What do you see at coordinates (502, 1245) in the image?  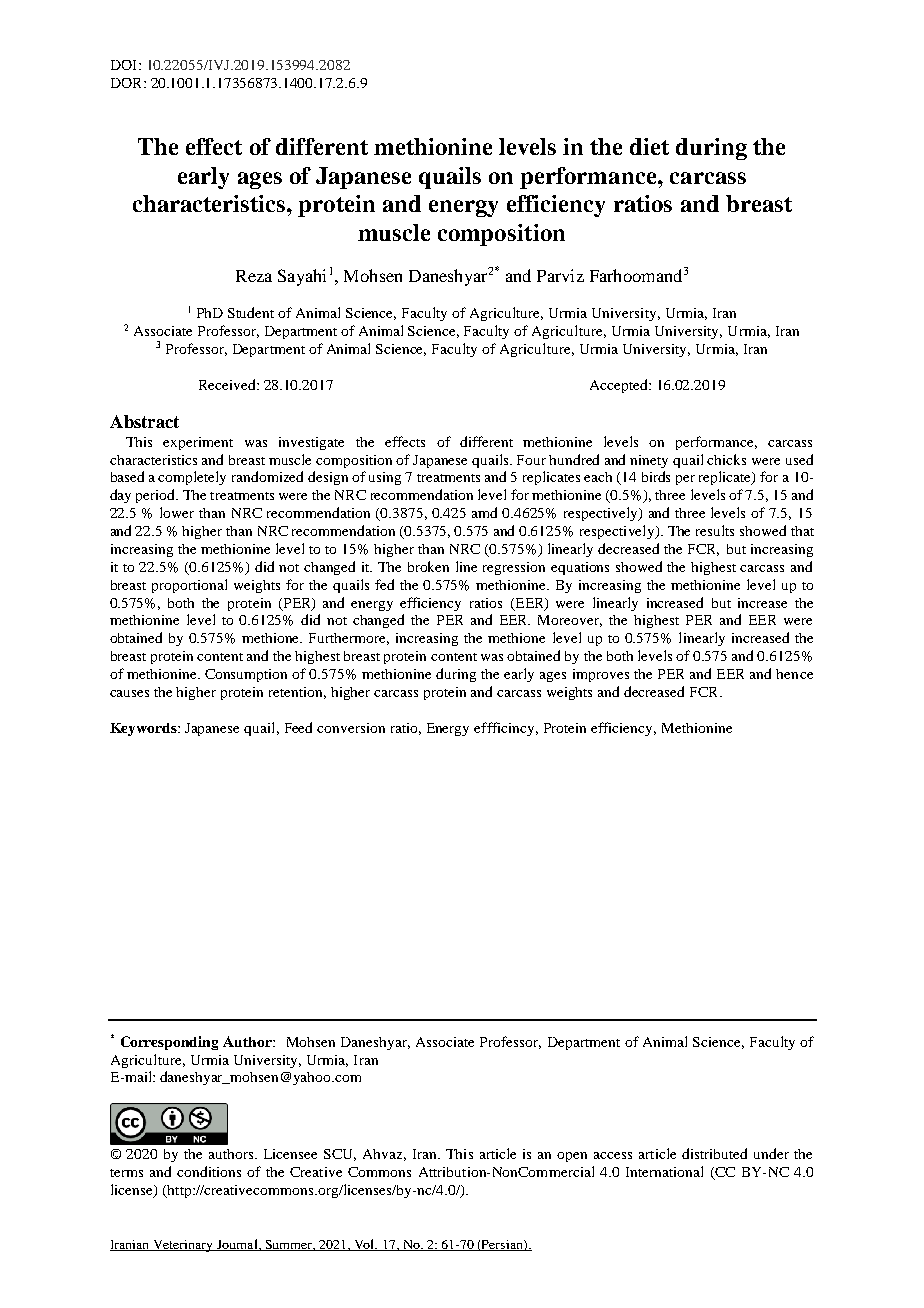 I see `Persian` at bounding box center [502, 1245].
